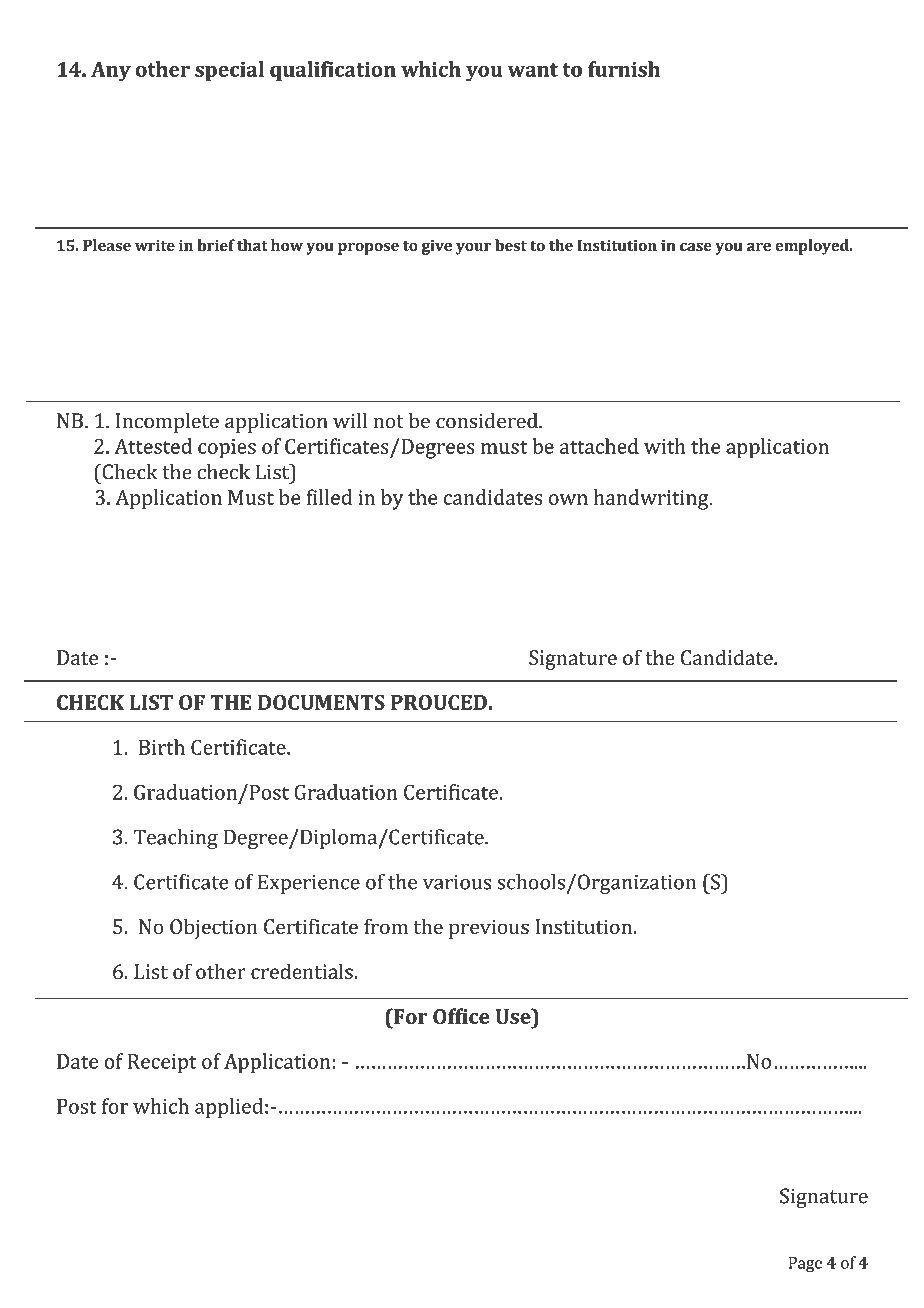 The image size is (924, 1308). Describe the element at coordinates (321, 702) in the image. I see `DOCUMENTS` at that location.
